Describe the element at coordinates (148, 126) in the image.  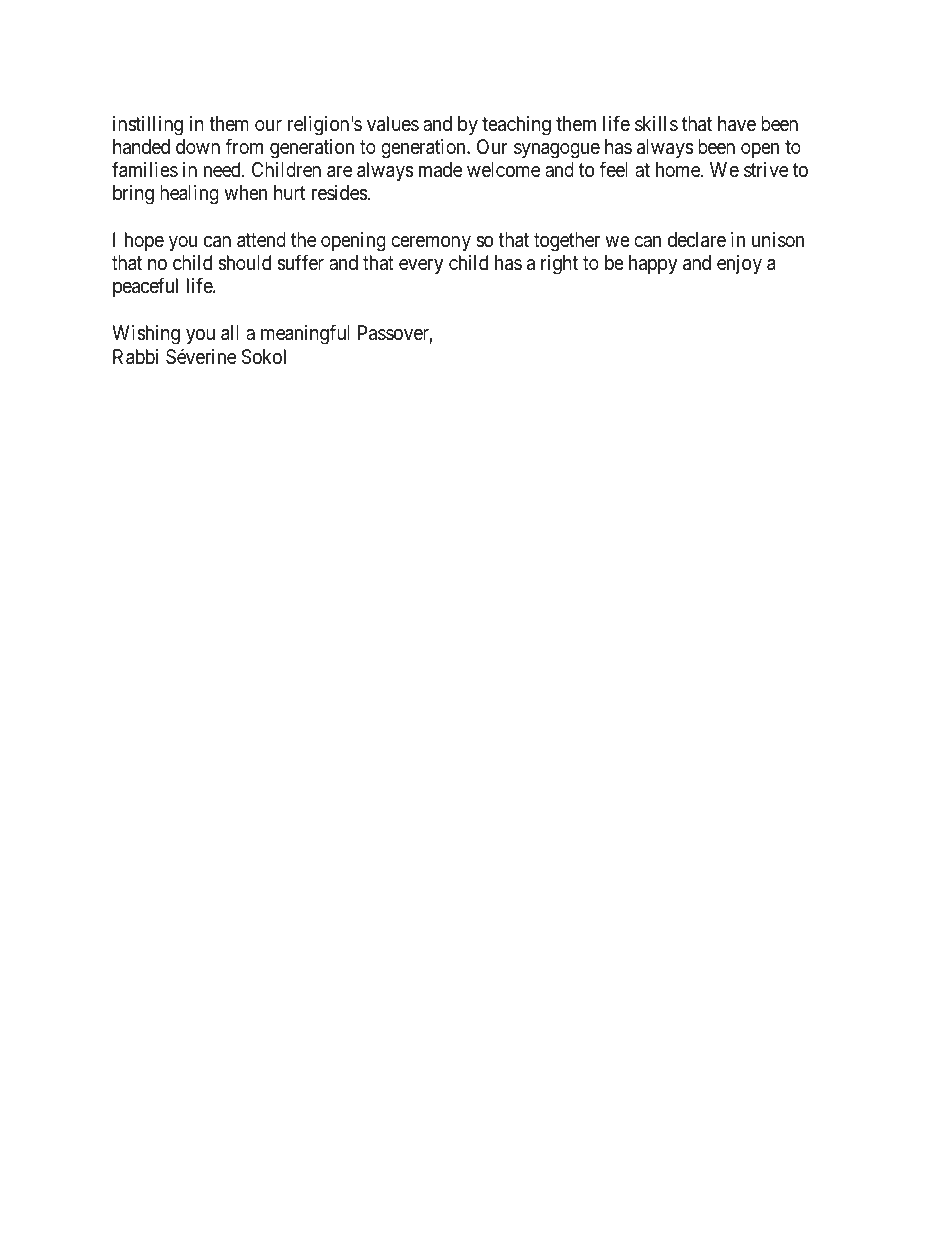
I see `instilling` at that location.
